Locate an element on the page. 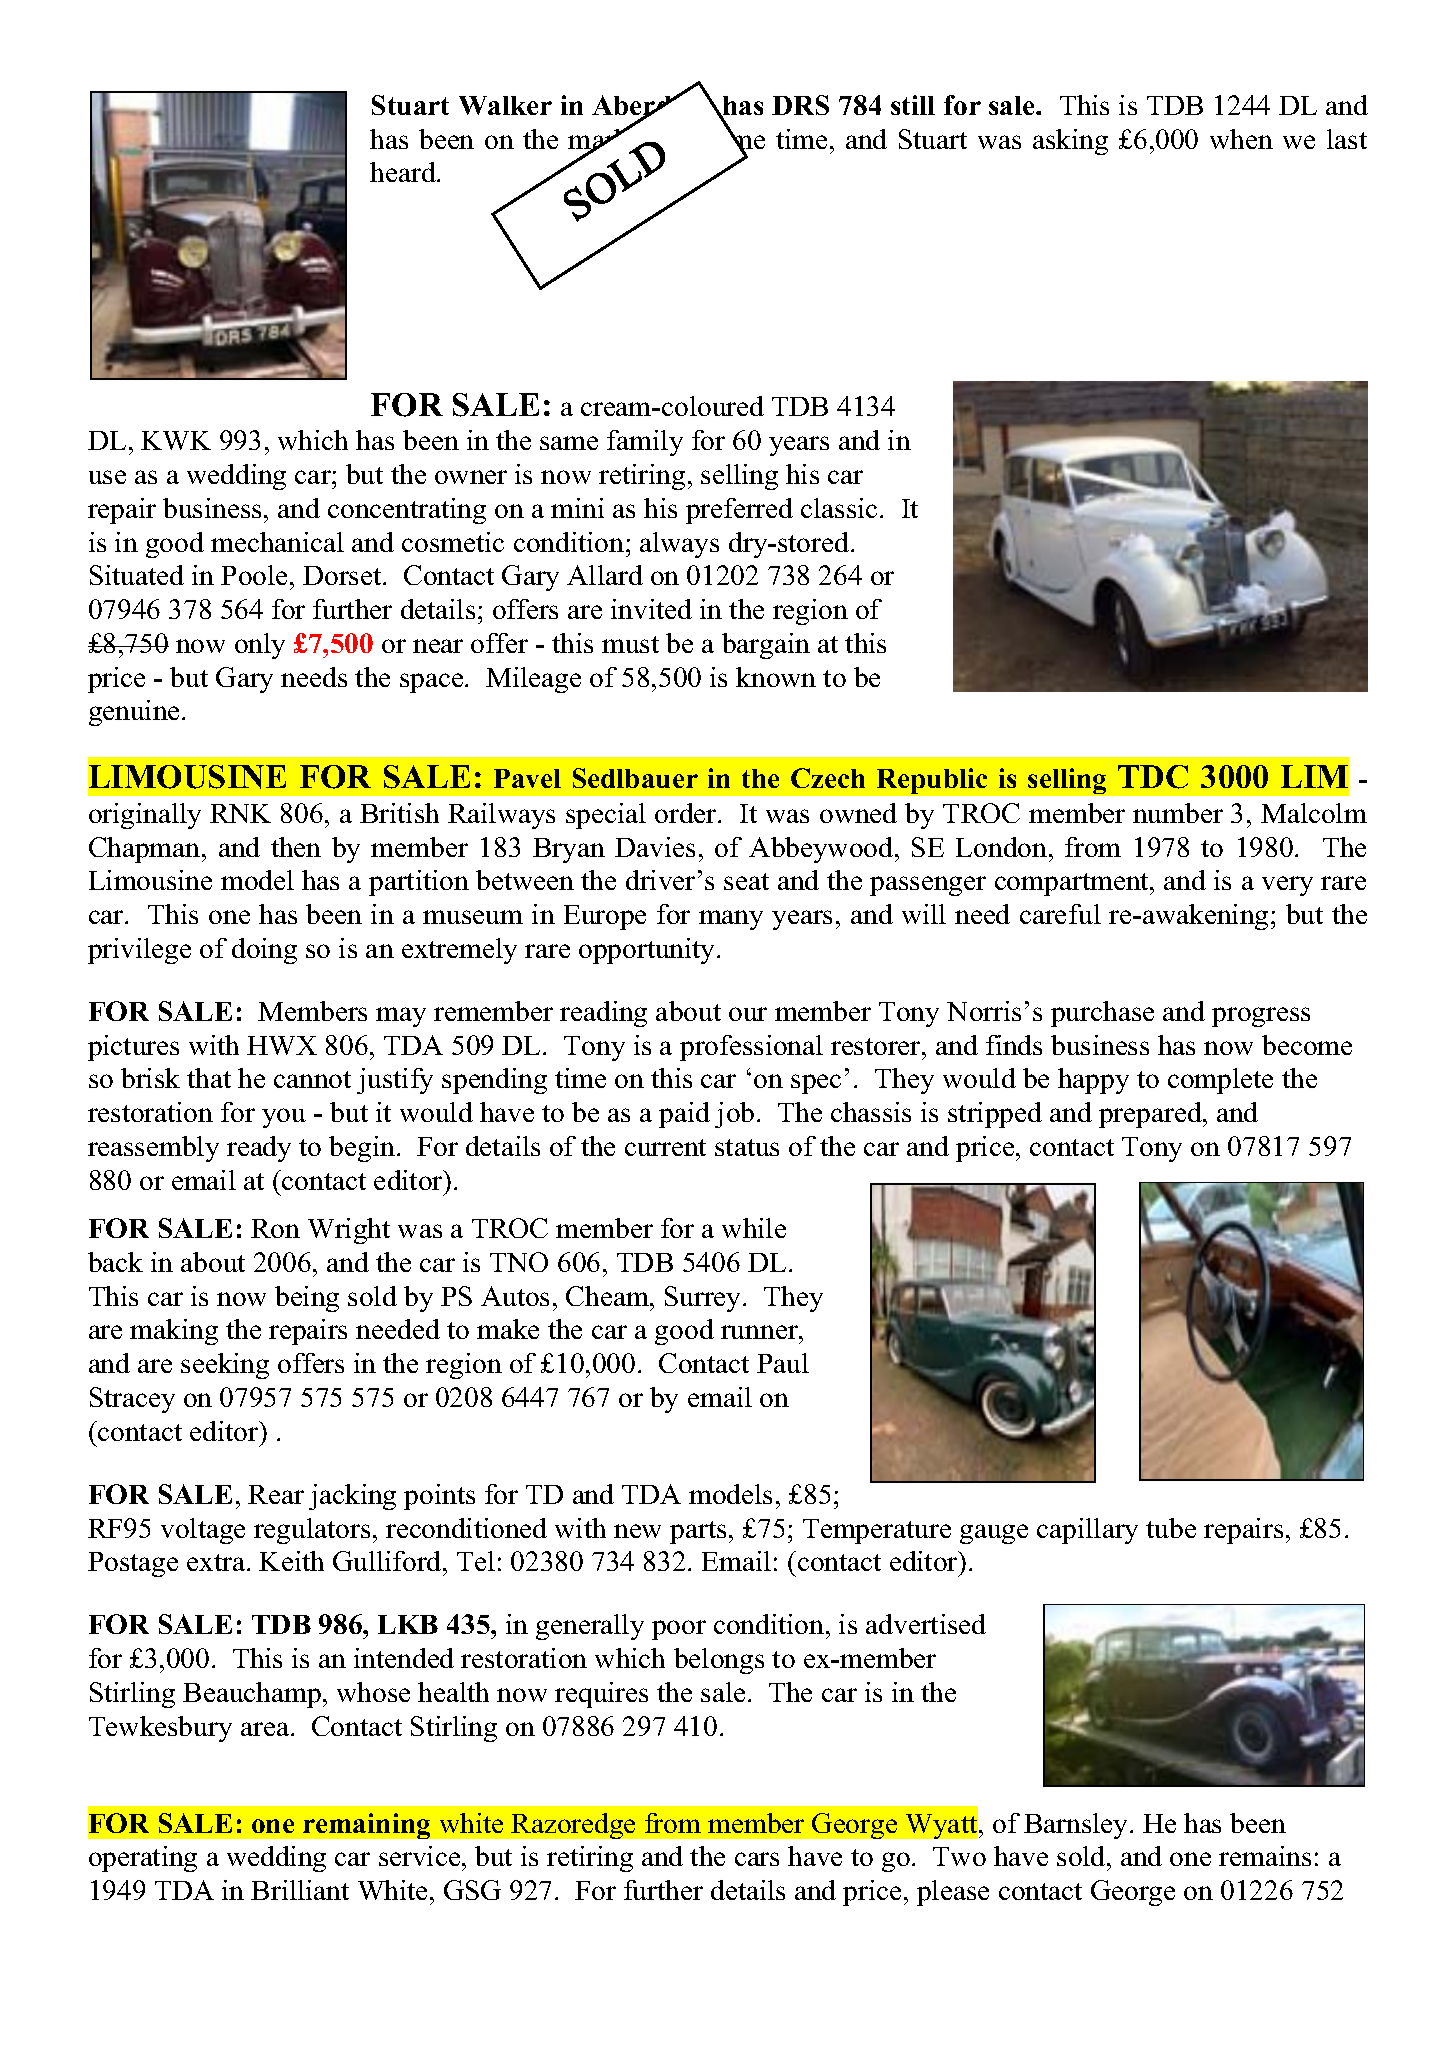 The width and height of the image is (1456, 2059). when is located at coordinates (1241, 139).
